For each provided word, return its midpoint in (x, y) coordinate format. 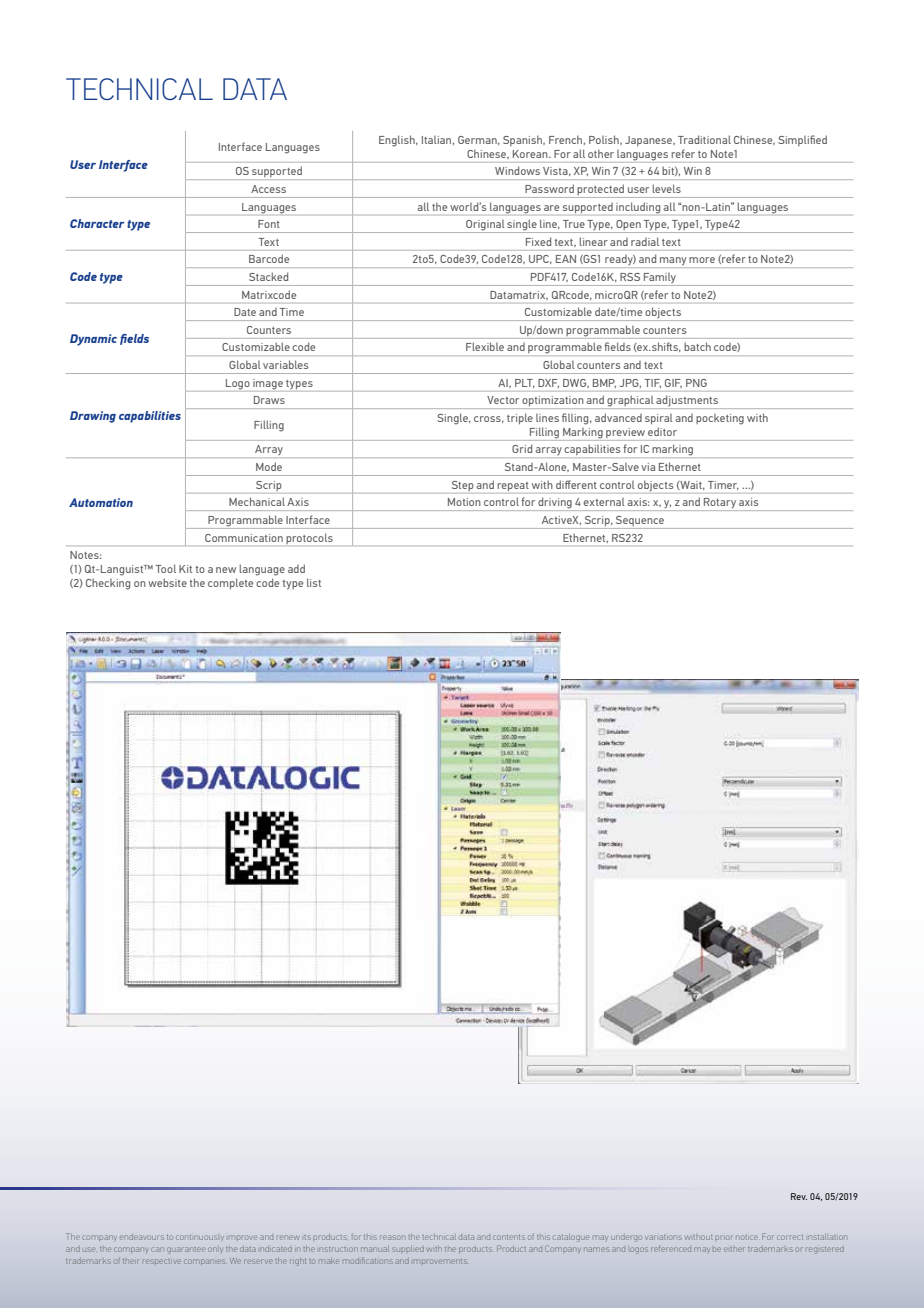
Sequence (640, 522)
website (167, 582)
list (314, 582)
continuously (199, 1237)
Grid (522, 448)
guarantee (186, 1250)
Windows (517, 171)
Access (268, 189)
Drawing (93, 417)
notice (747, 1237)
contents (509, 1237)
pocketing (720, 419)
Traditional (704, 139)
